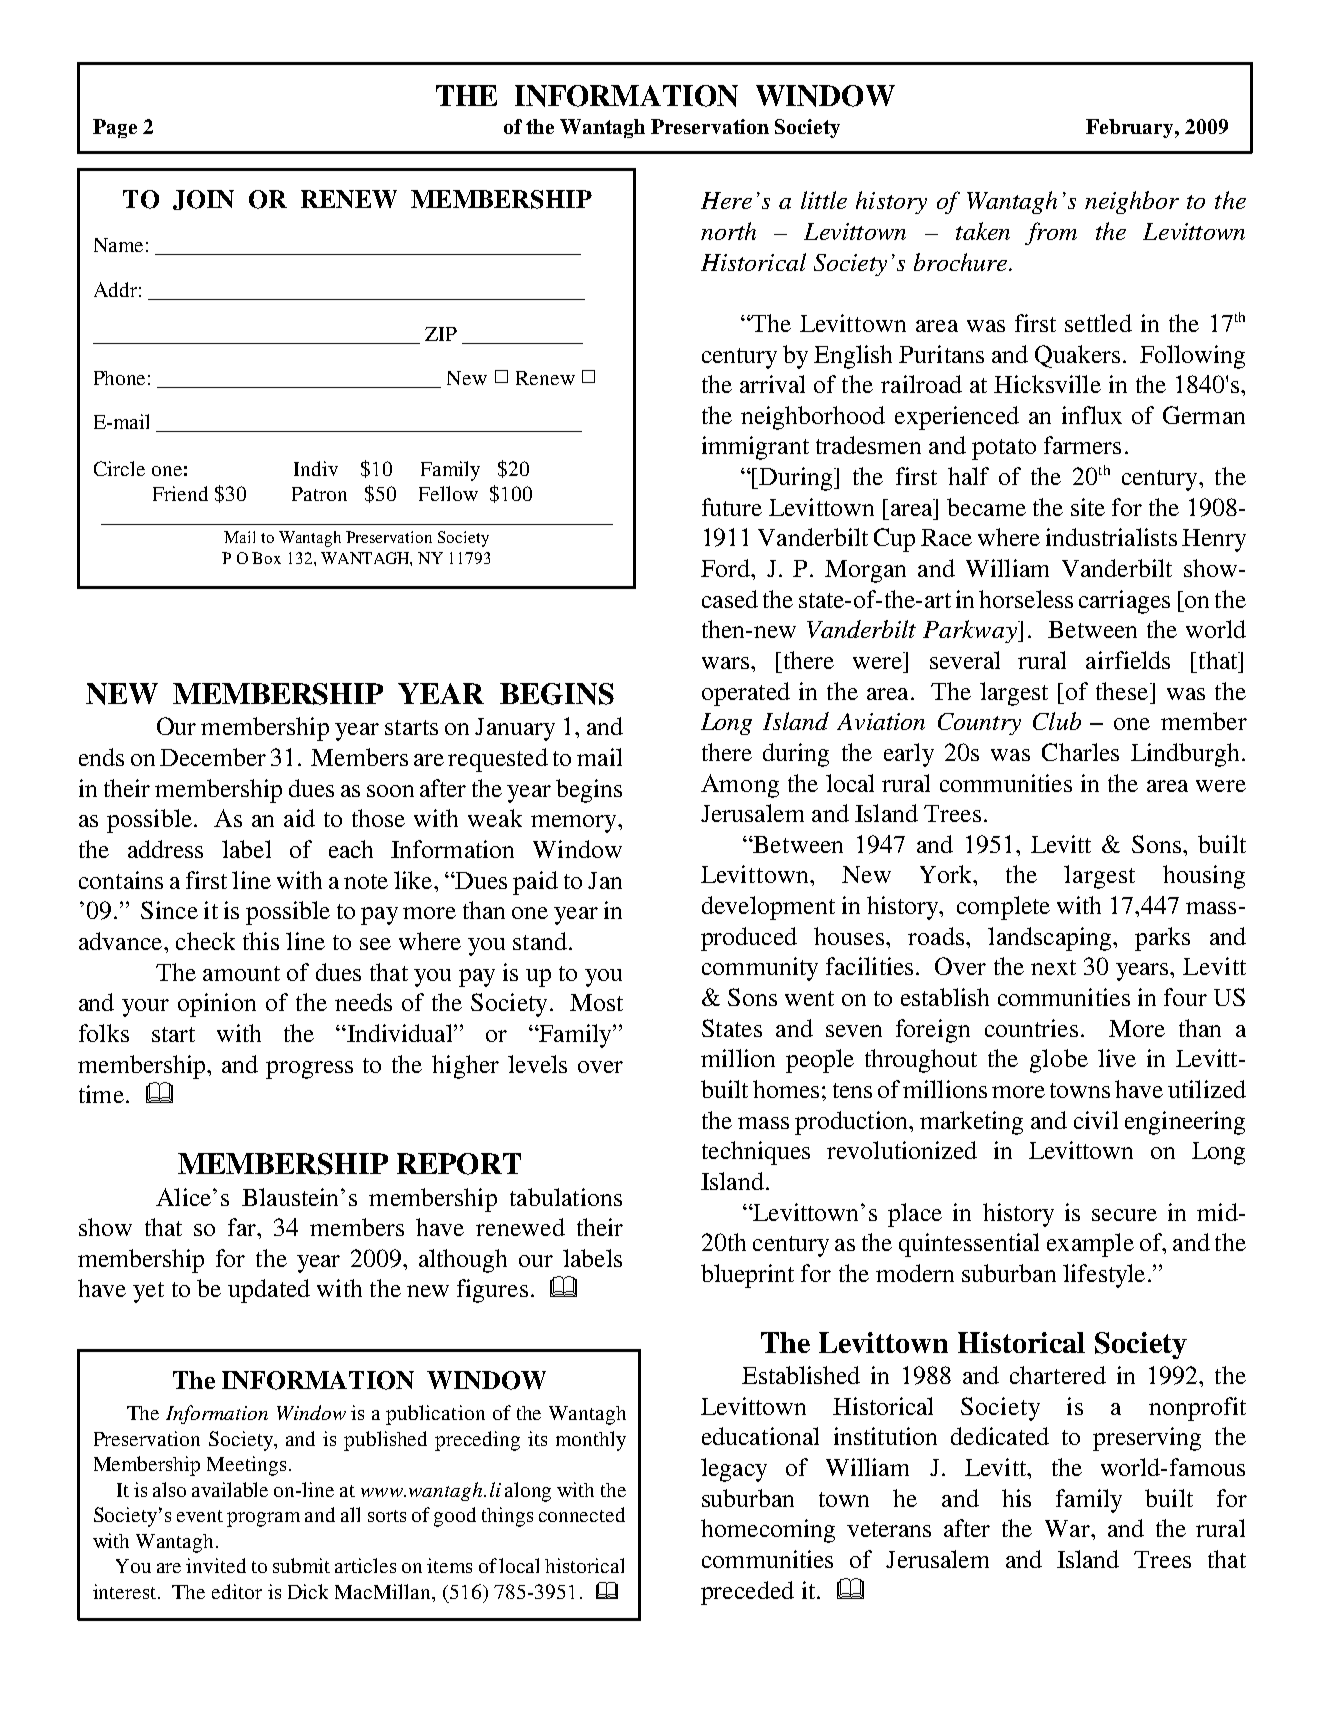 This image has width=1324, height=1714. Describe the element at coordinates (216, 1565) in the image. I see `invited` at that location.
